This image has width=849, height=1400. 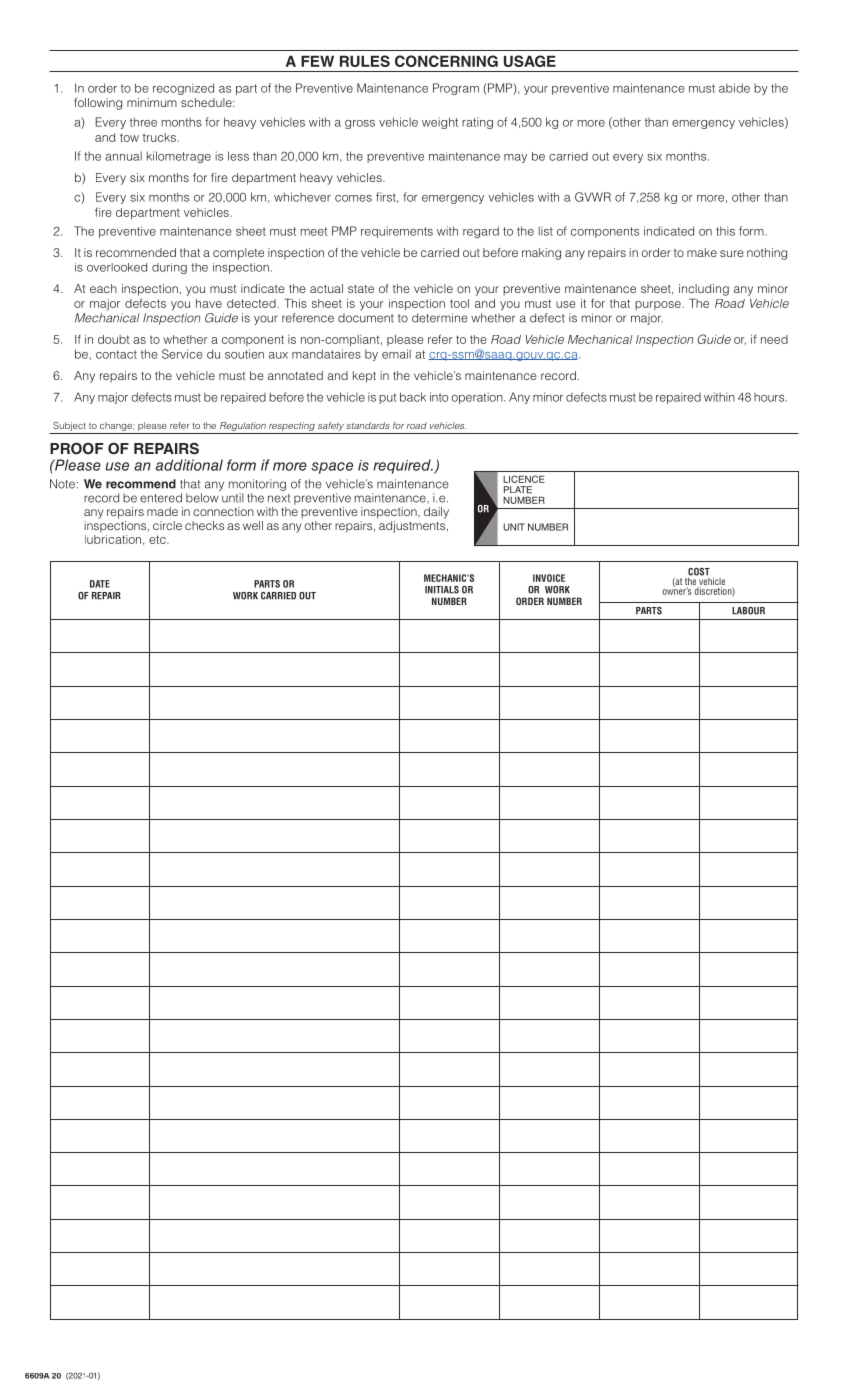 What do you see at coordinates (734, 88) in the image?
I see `abide` at bounding box center [734, 88].
